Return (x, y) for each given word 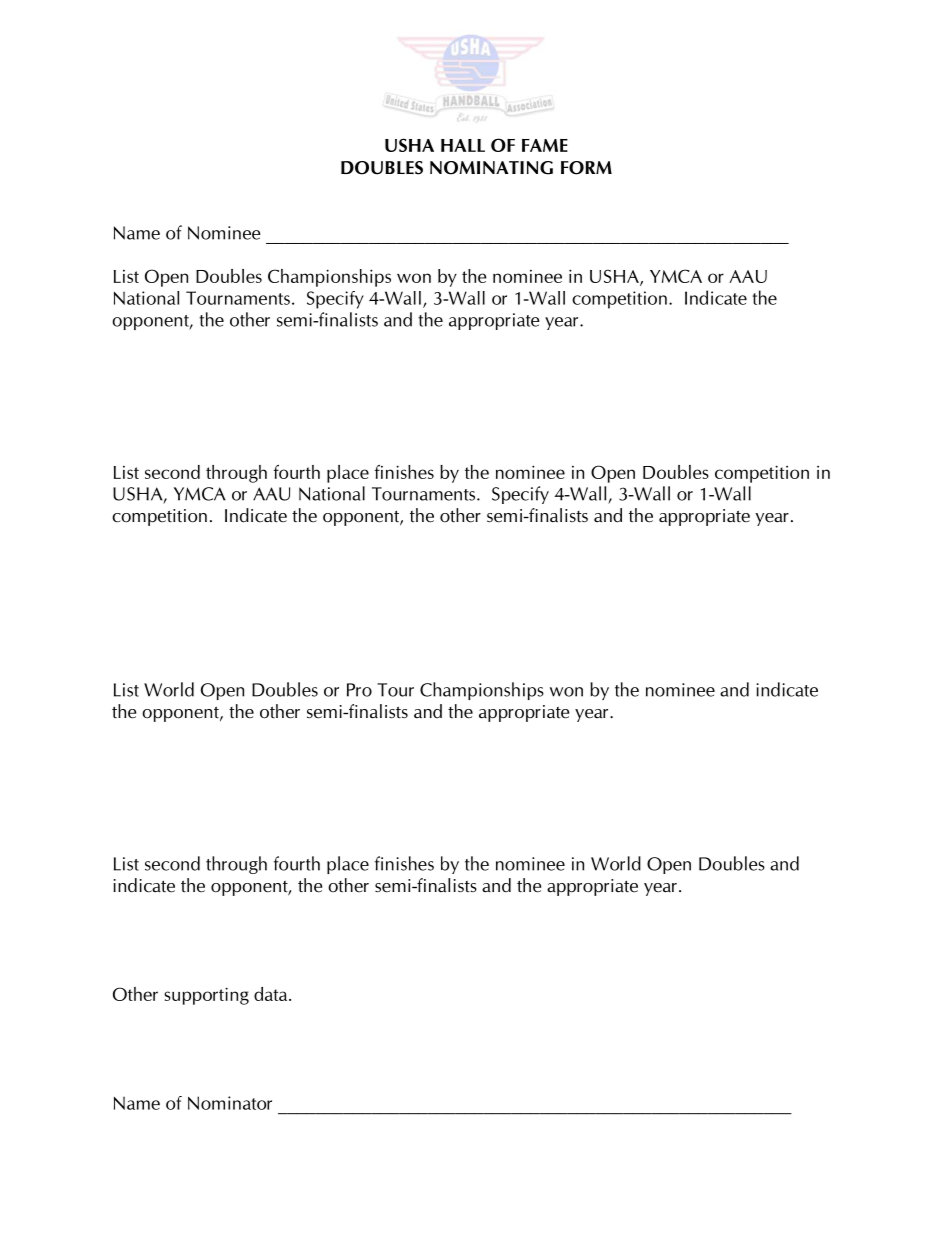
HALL (463, 145)
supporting (206, 996)
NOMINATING (491, 168)
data (272, 994)
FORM (586, 168)
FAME (545, 145)
